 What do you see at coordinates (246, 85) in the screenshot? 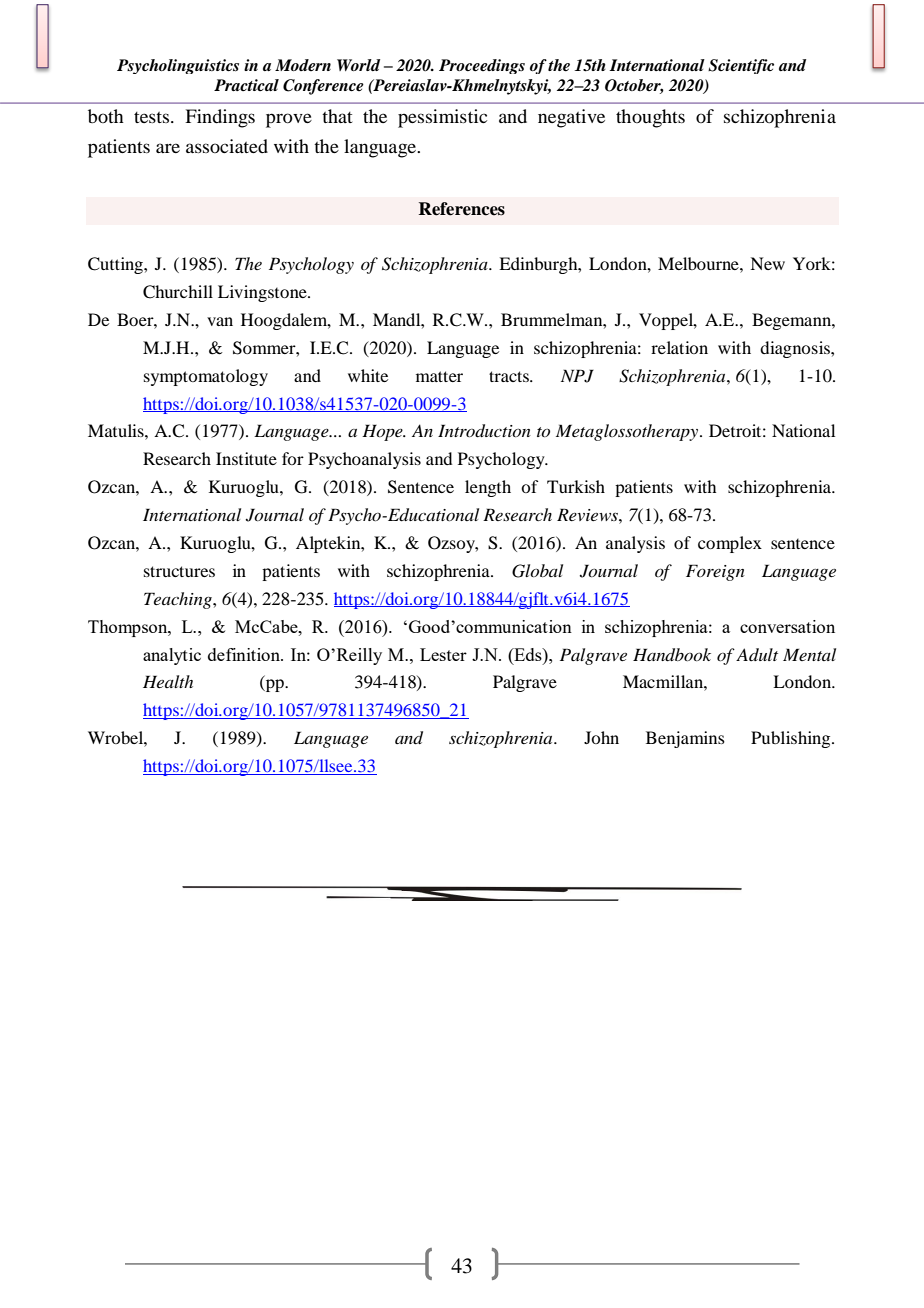
I see `Practical` at bounding box center [246, 85].
